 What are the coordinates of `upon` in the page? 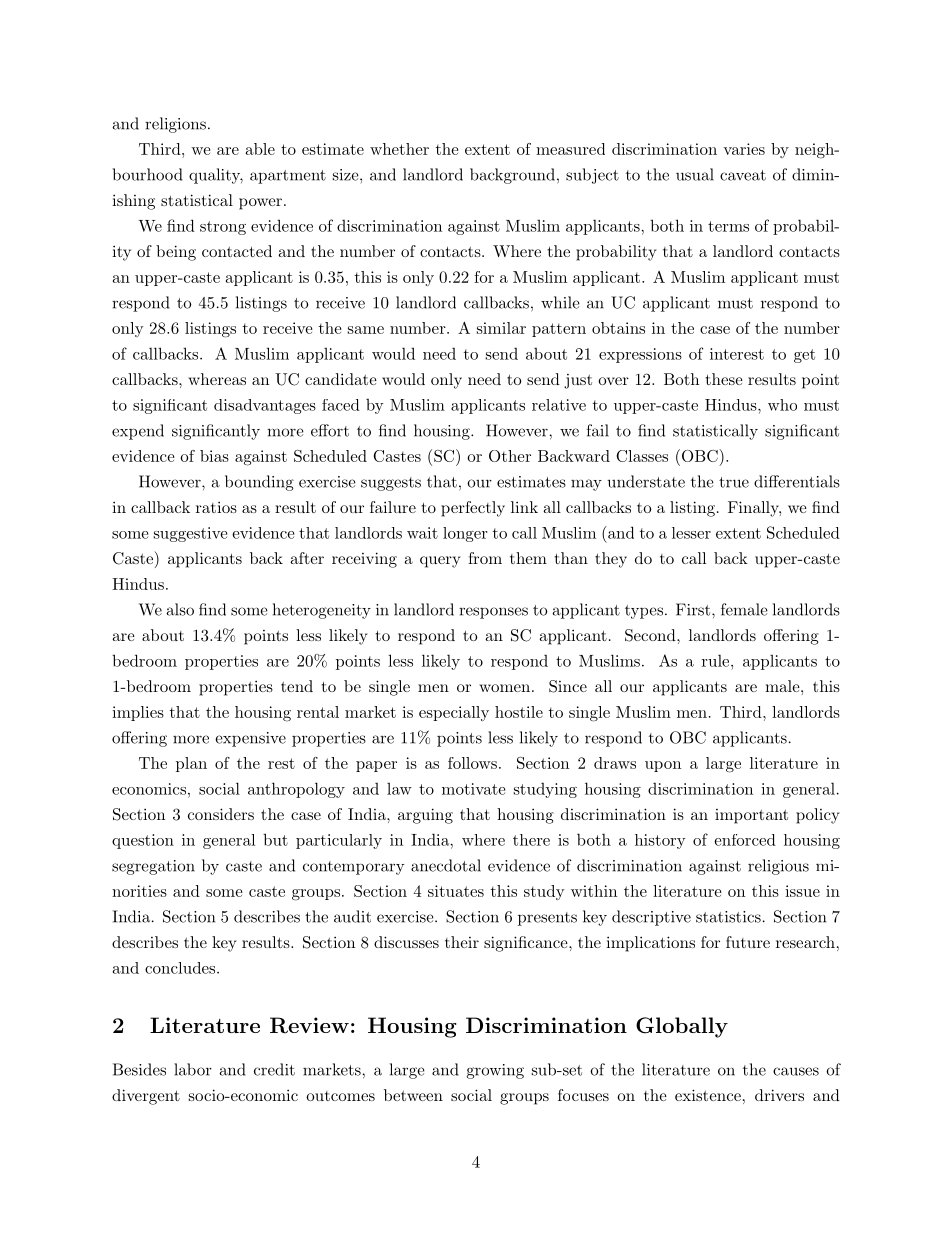 It's located at (663, 766).
